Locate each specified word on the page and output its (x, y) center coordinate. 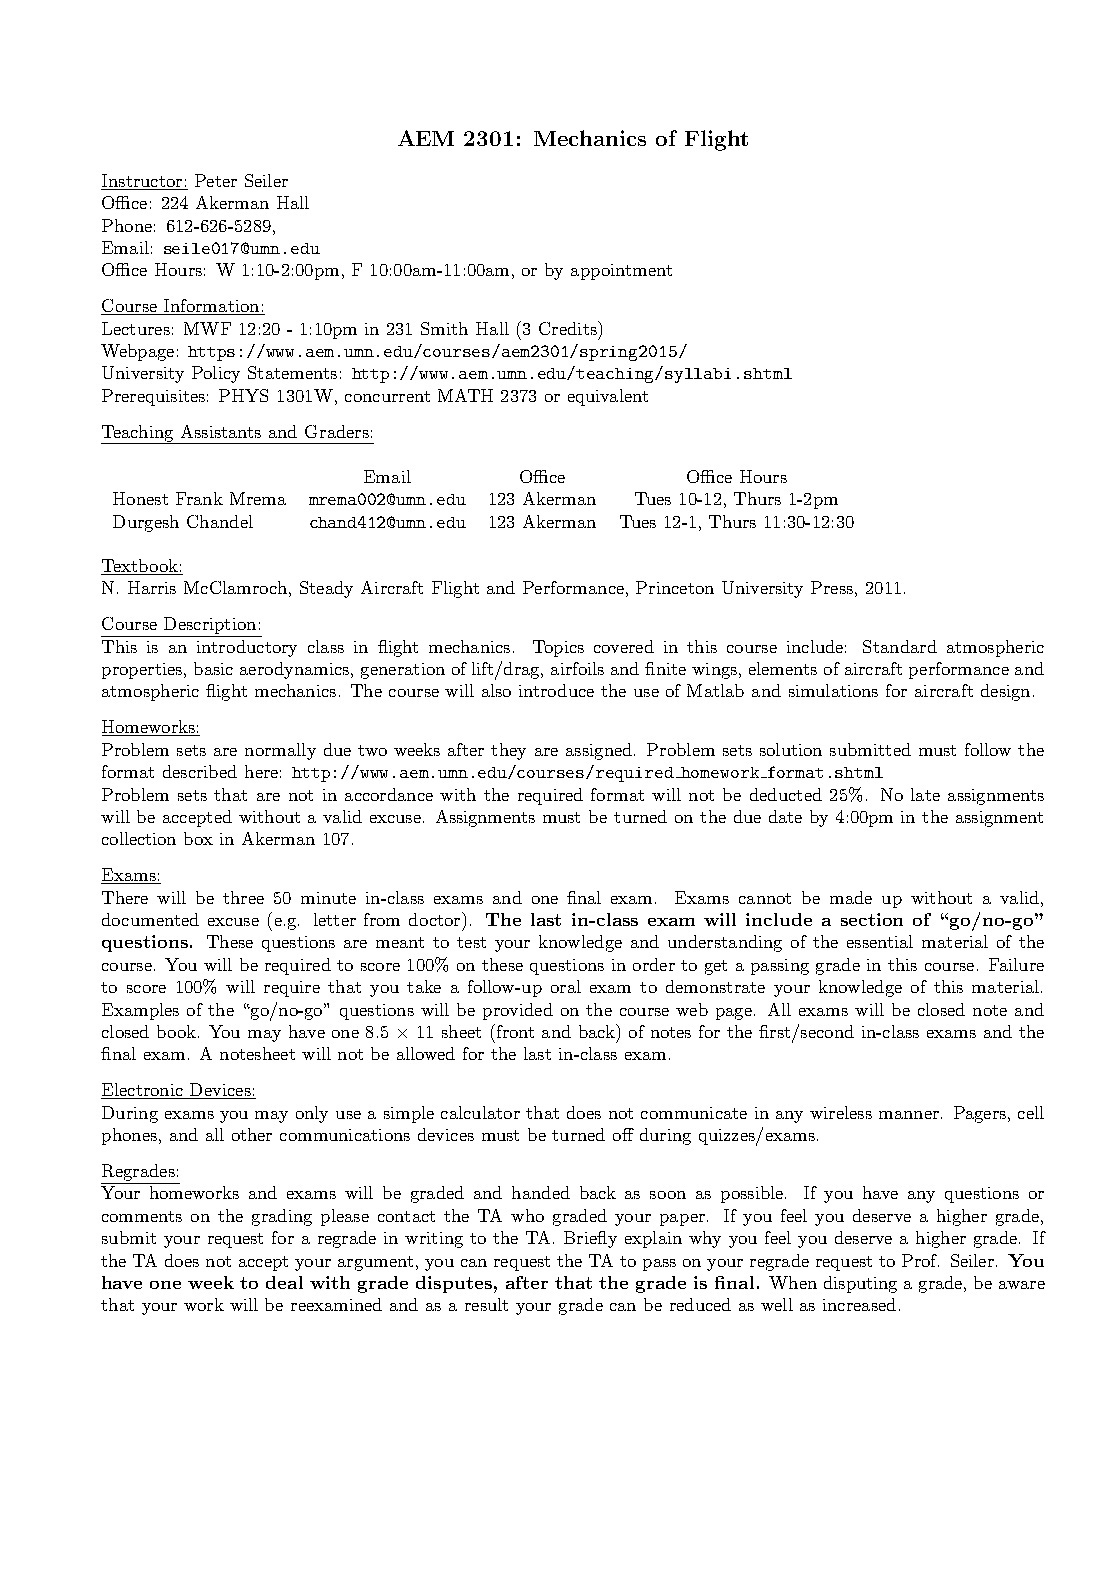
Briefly (590, 1239)
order (654, 964)
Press (832, 587)
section (872, 919)
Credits (569, 328)
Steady (326, 589)
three (243, 897)
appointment (621, 272)
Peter (216, 180)
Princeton (675, 587)
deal (284, 1282)
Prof (920, 1260)
